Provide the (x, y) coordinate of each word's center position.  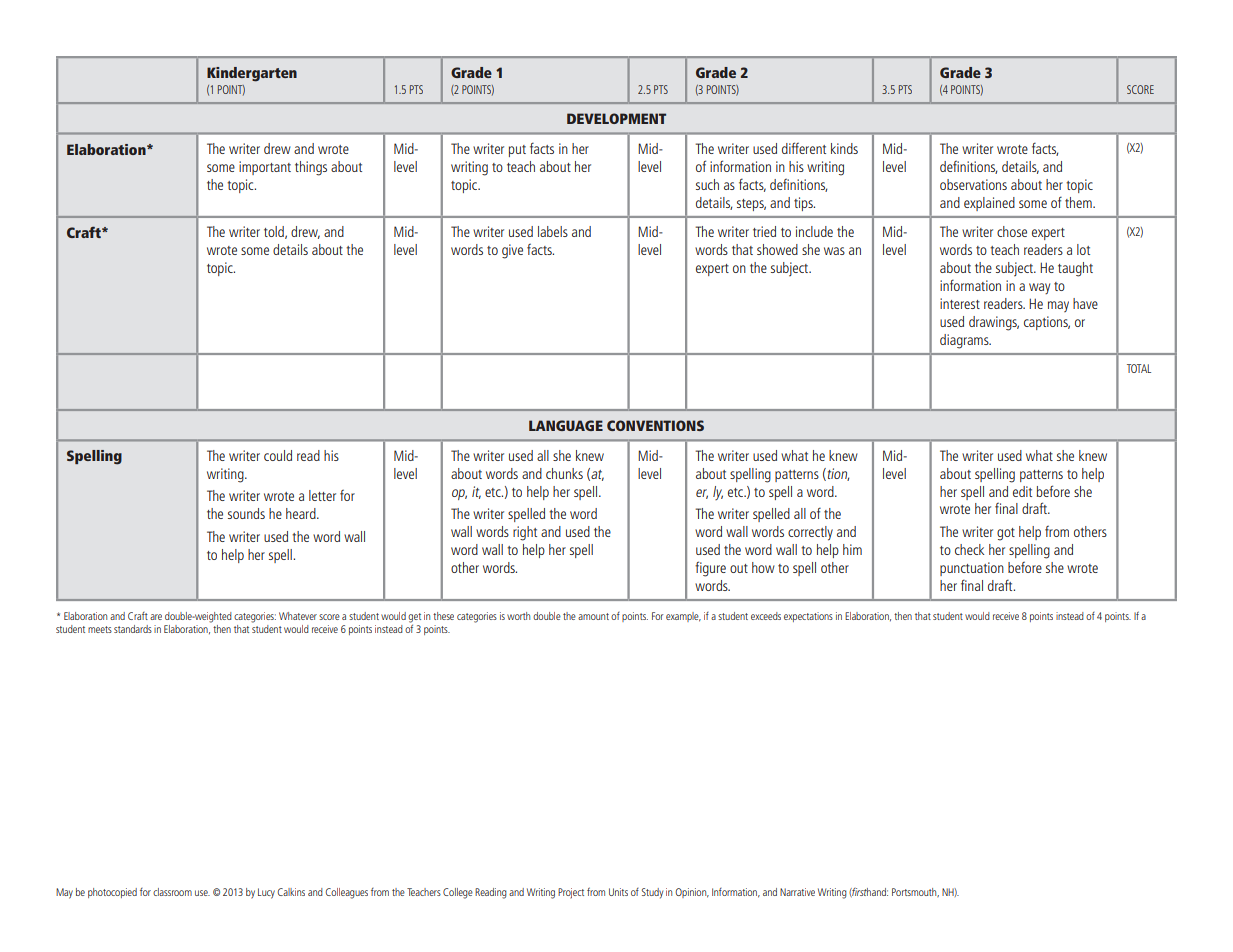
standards (133, 629)
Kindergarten (252, 74)
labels (553, 231)
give (512, 251)
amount (593, 616)
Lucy (266, 893)
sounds (246, 513)
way (1039, 288)
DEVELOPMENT (616, 118)
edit (1022, 491)
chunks (564, 473)
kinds (844, 148)
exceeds (766, 616)
